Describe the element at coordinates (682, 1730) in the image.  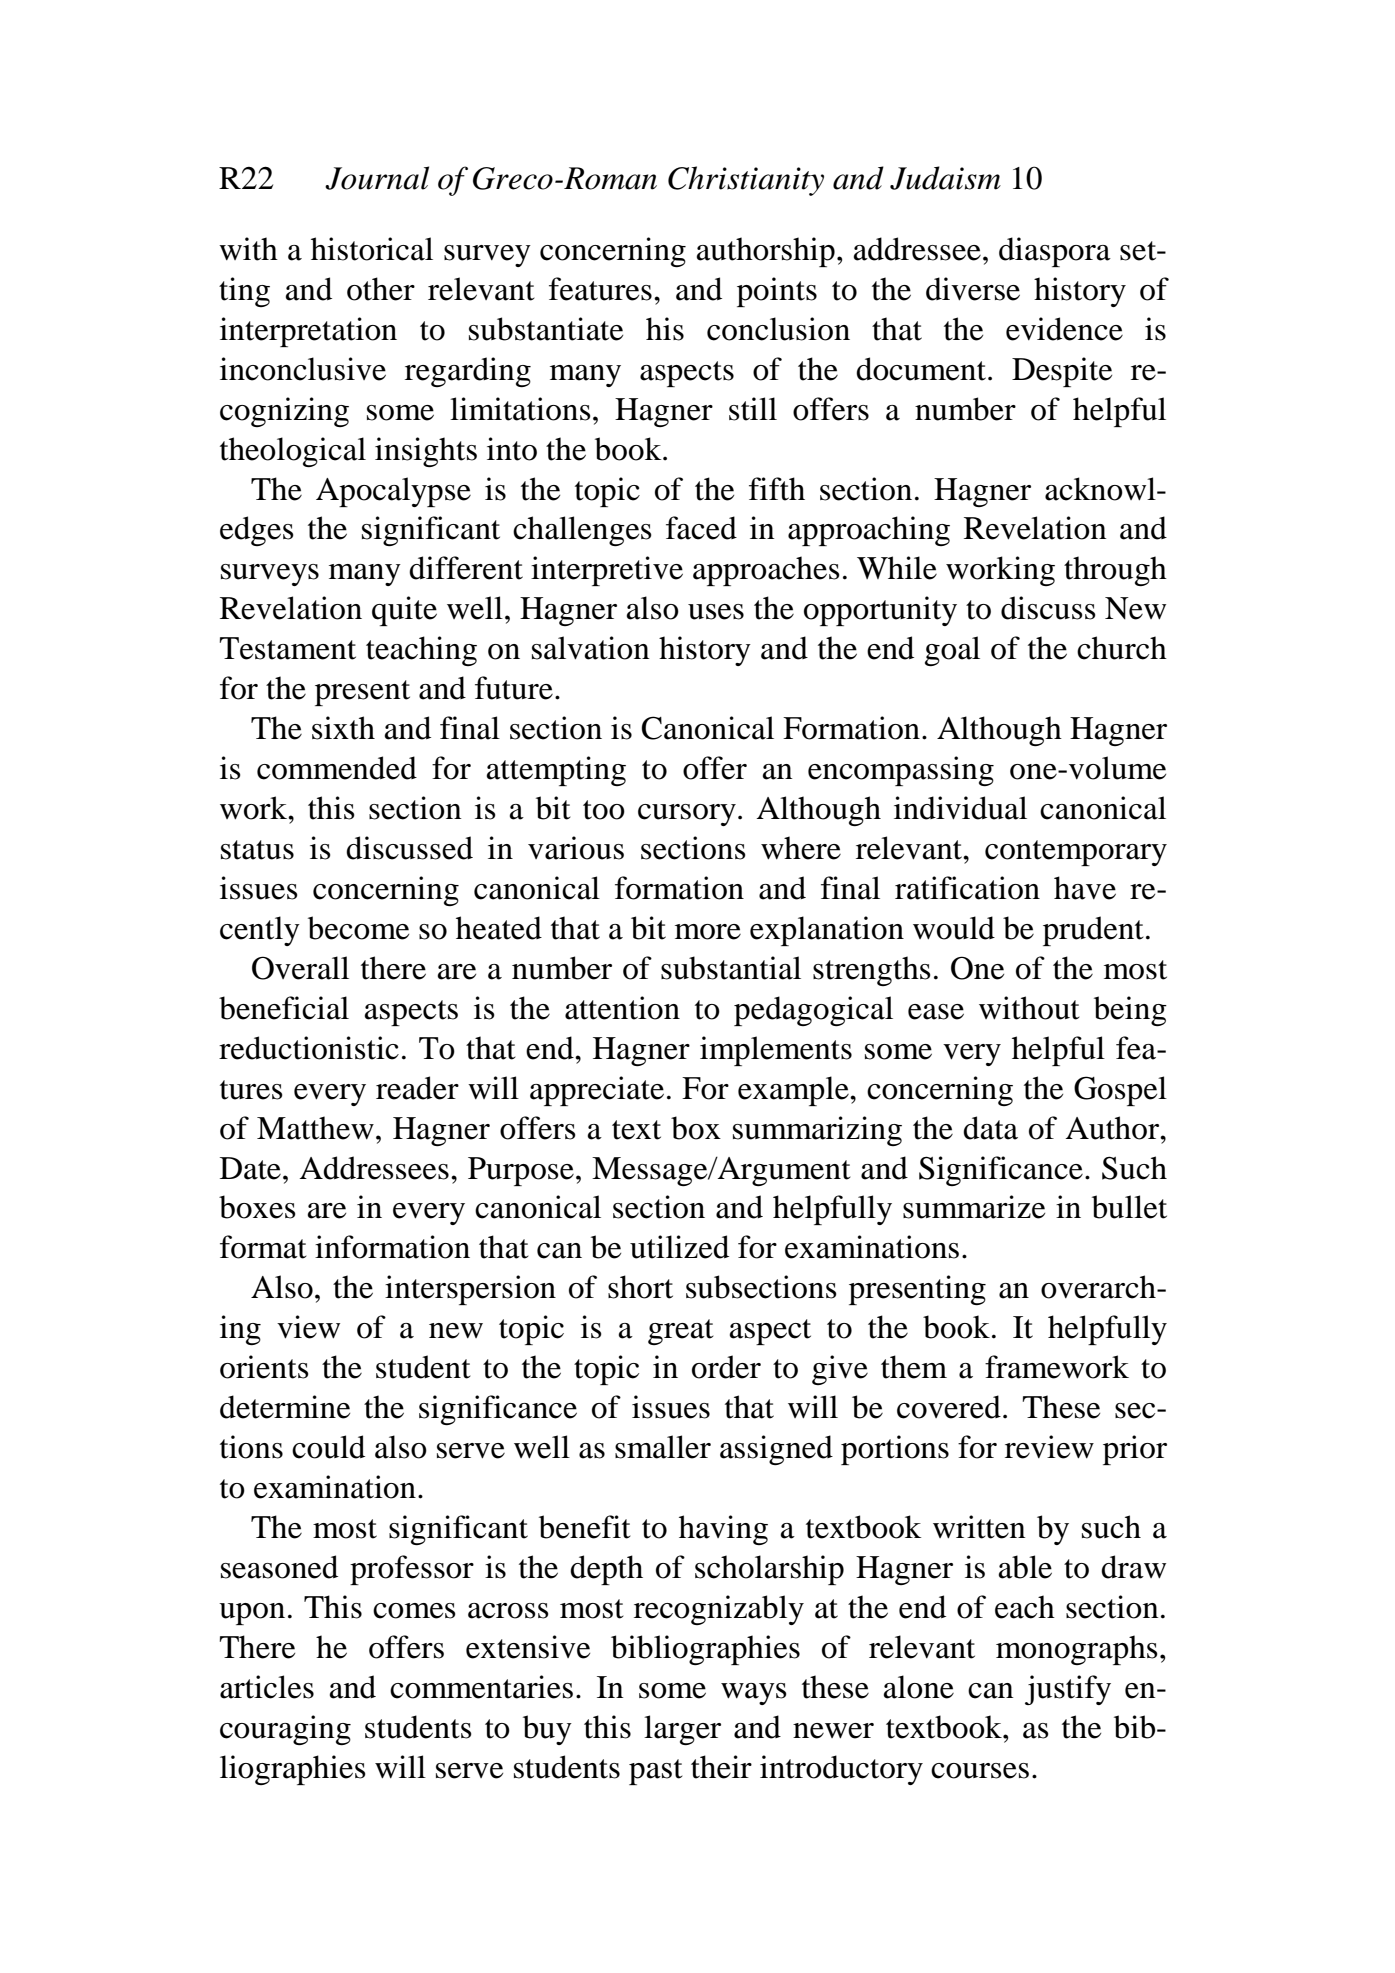
I see `larger` at that location.
